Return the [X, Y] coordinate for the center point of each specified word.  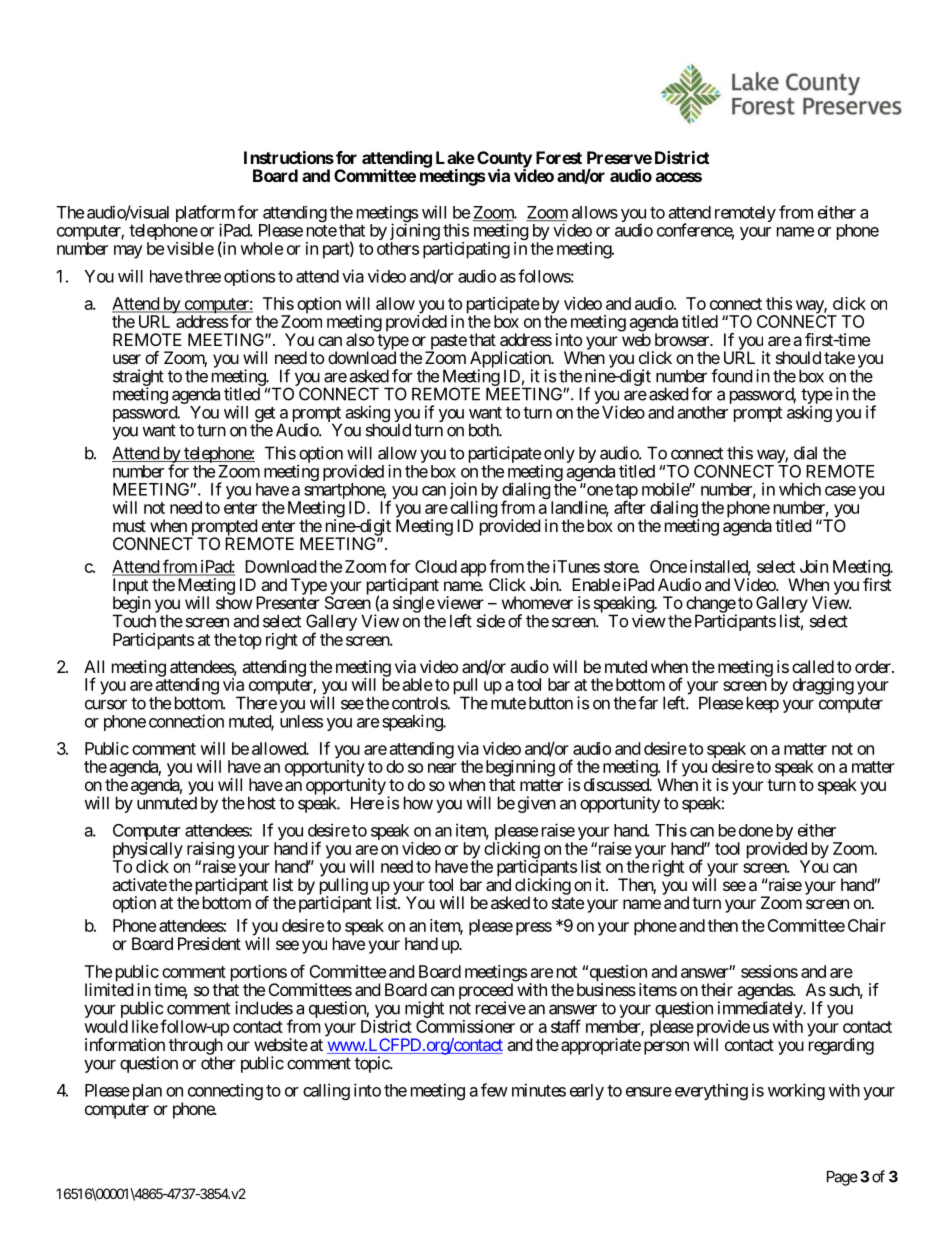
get [263, 416]
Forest [559, 157]
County [504, 160]
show [234, 602]
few [494, 1090]
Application [511, 360]
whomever [537, 602]
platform [205, 215]
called [813, 666]
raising [210, 851]
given [537, 804]
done [756, 830]
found [731, 376]
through [196, 1047]
